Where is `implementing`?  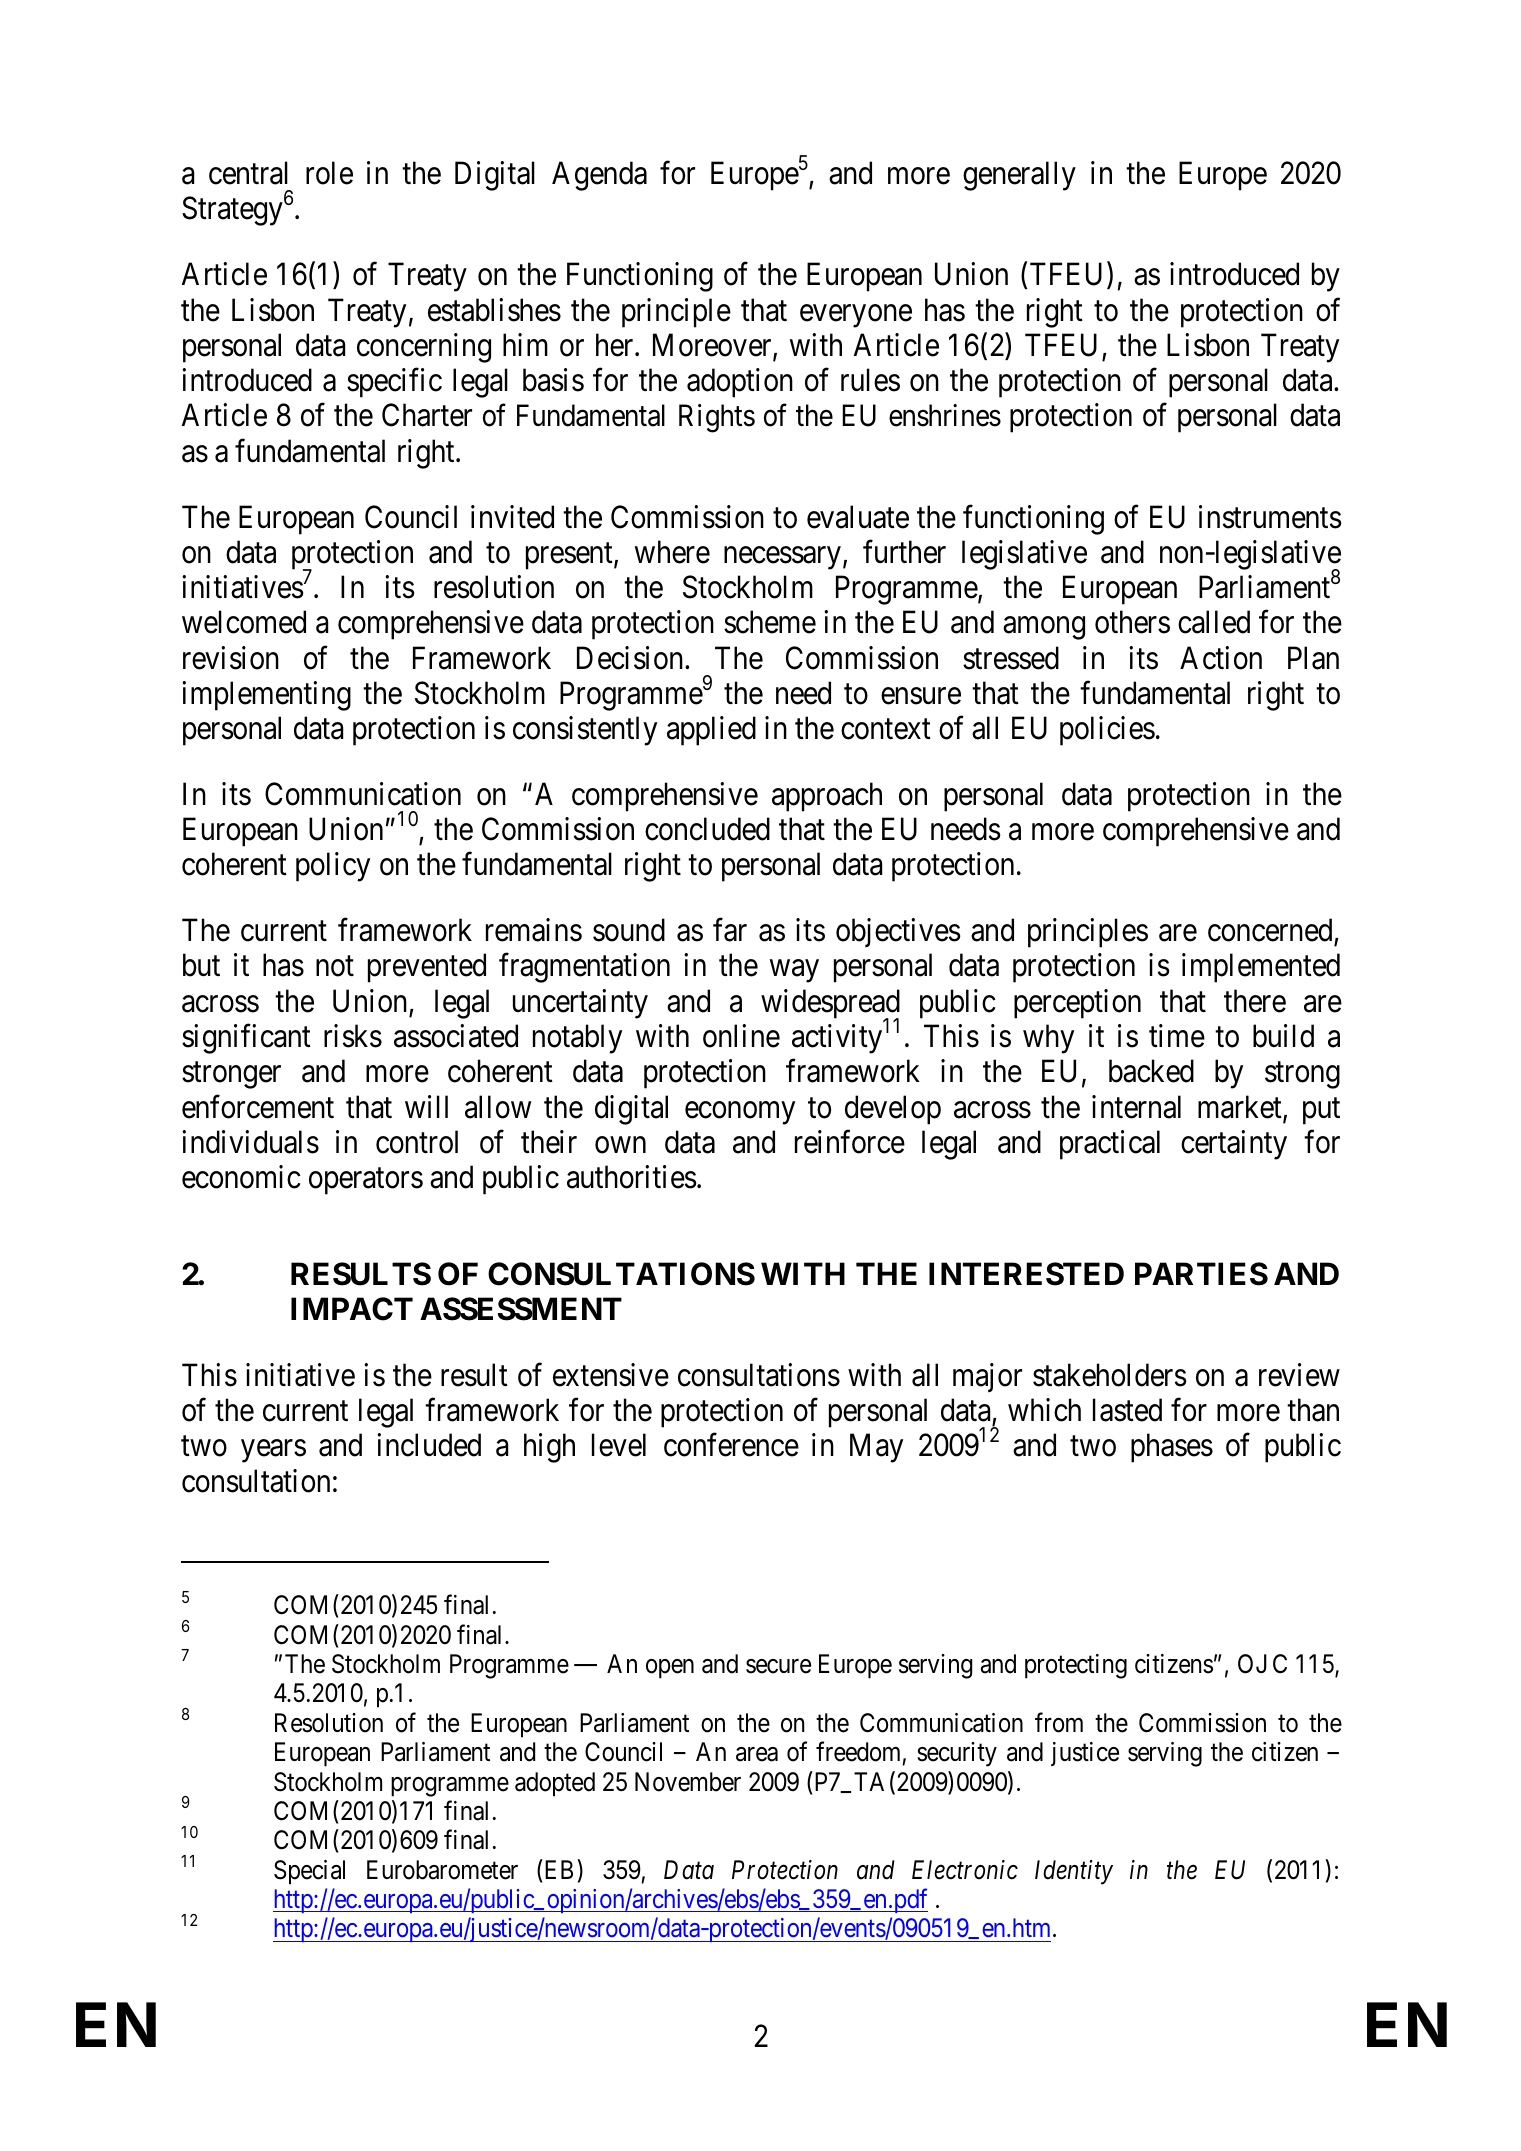 implementing is located at coordinates (266, 696).
